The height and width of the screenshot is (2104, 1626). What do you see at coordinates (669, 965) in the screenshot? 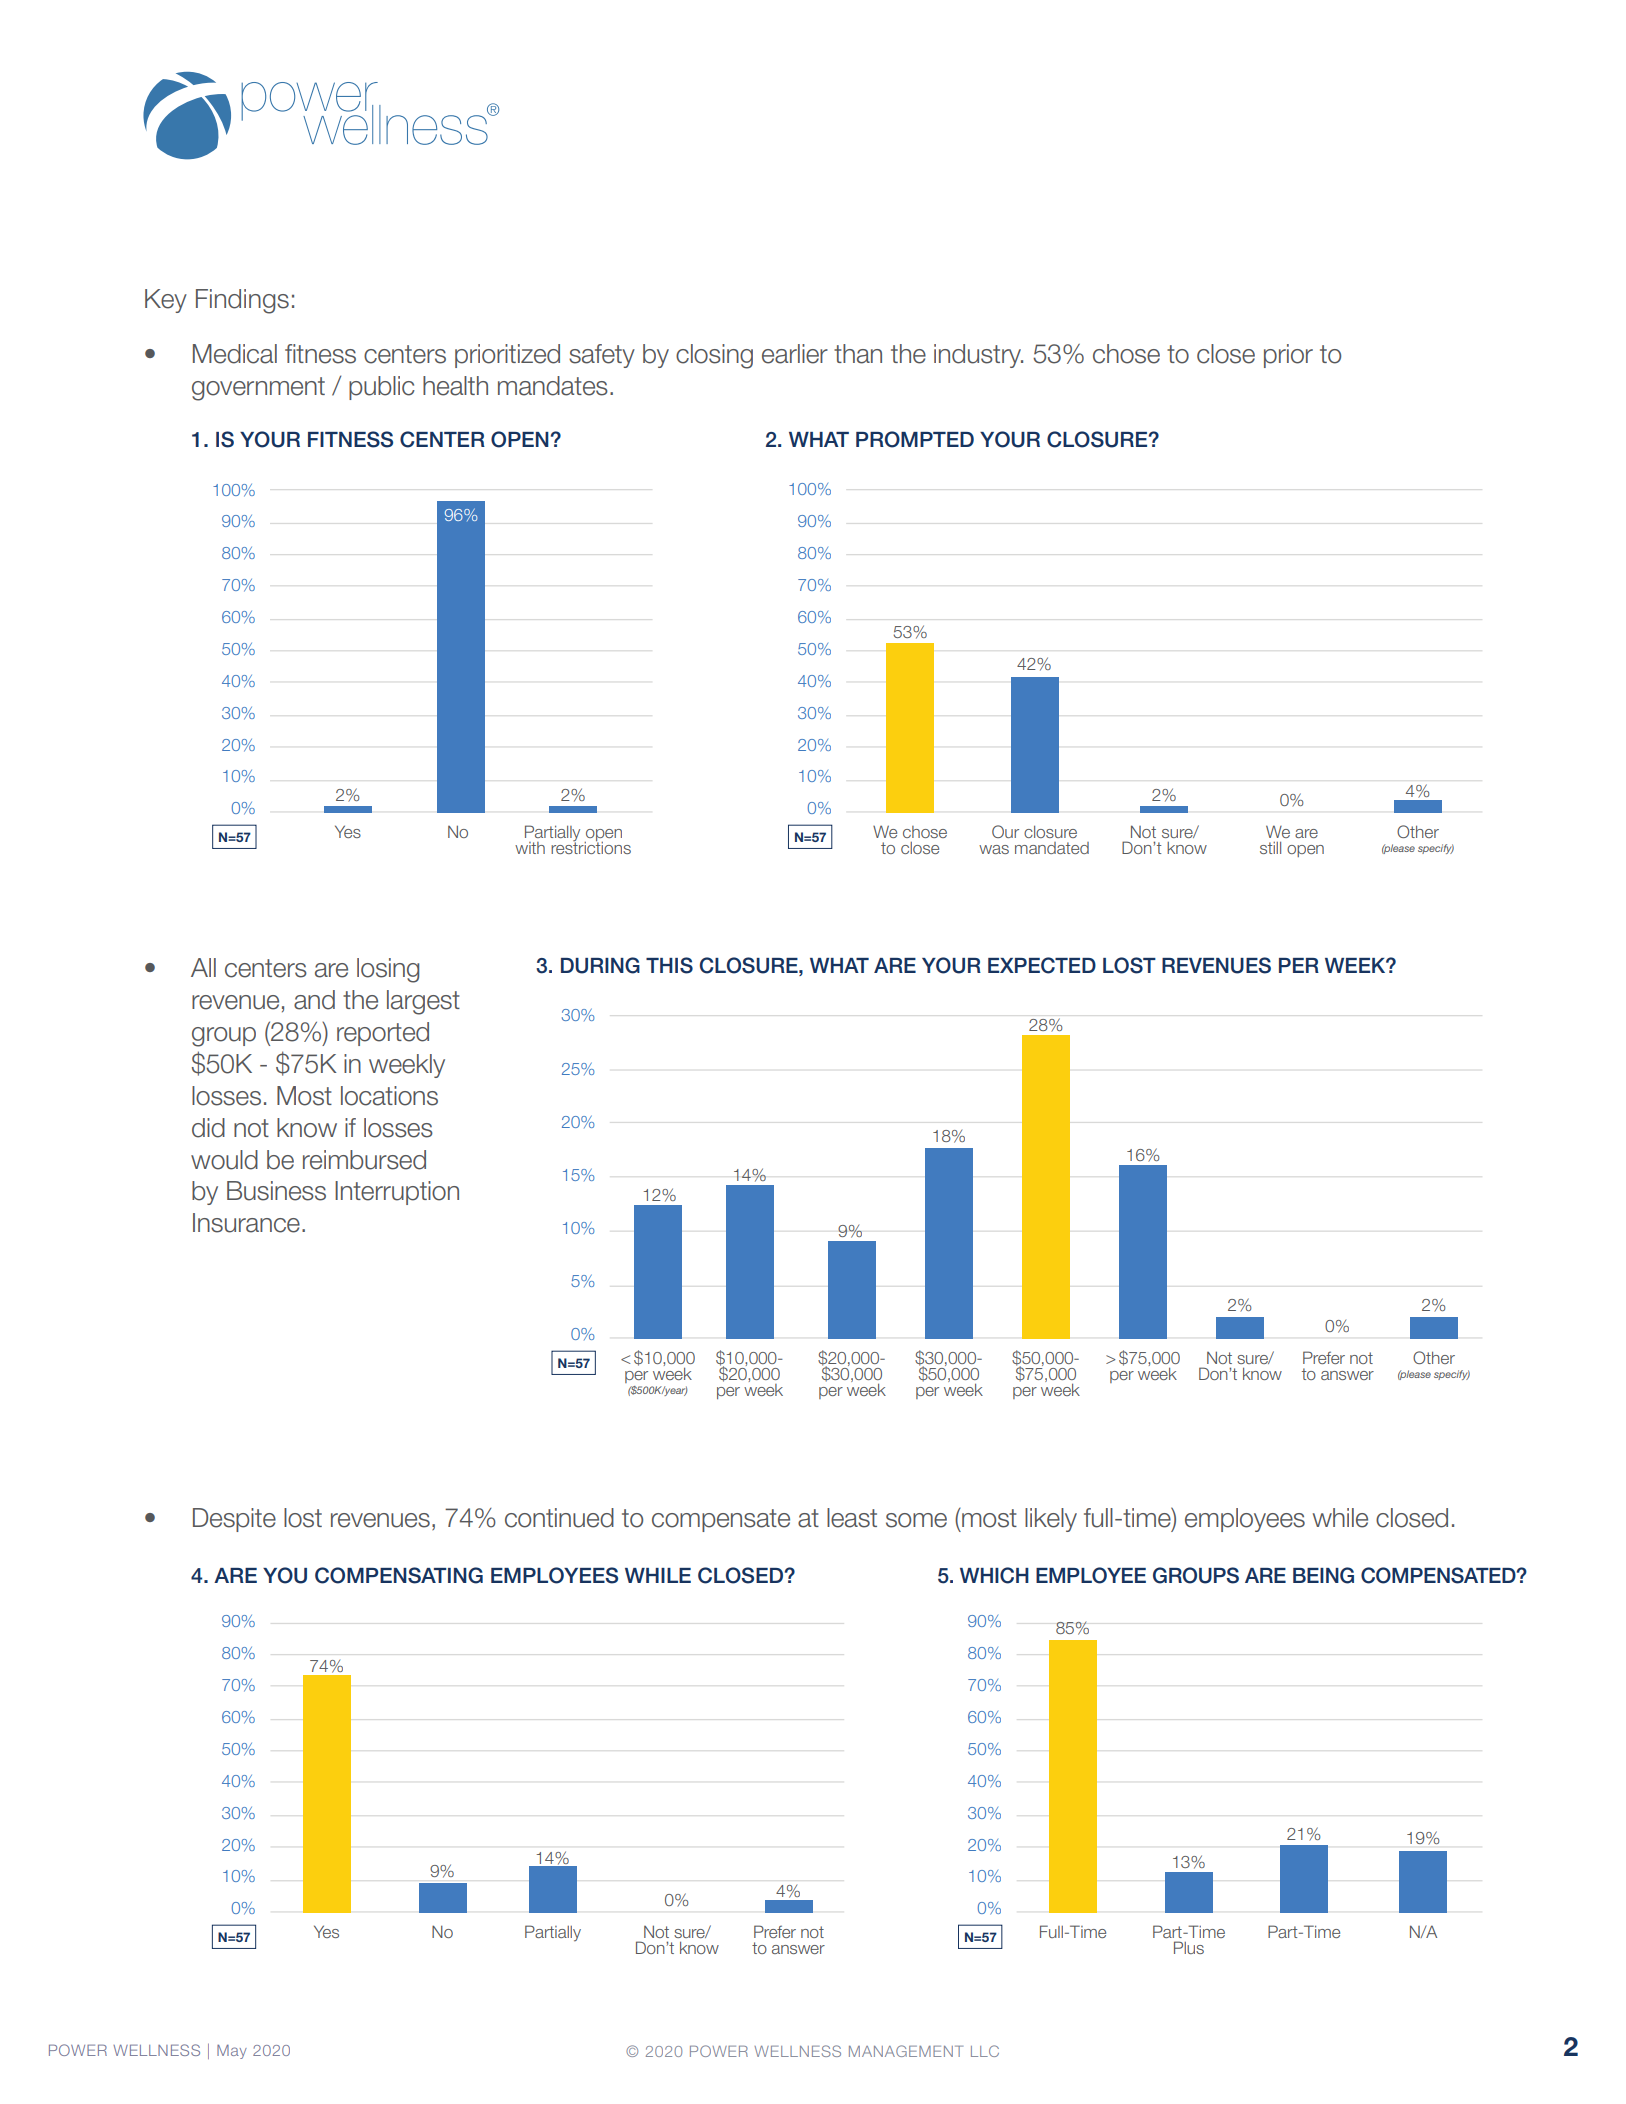
I see `THIS` at bounding box center [669, 965].
